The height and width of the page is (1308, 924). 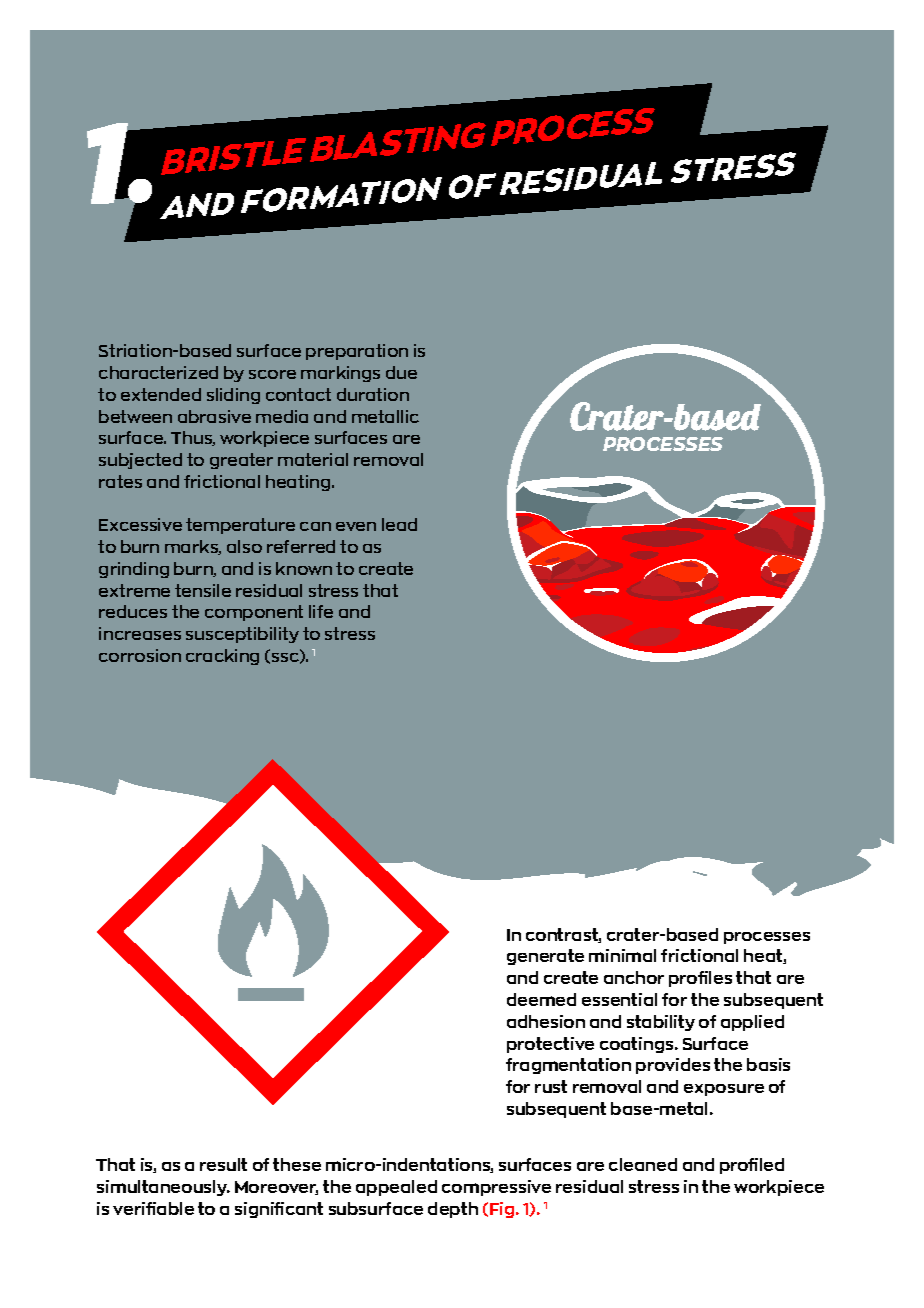 I want to click on due, so click(x=401, y=372).
